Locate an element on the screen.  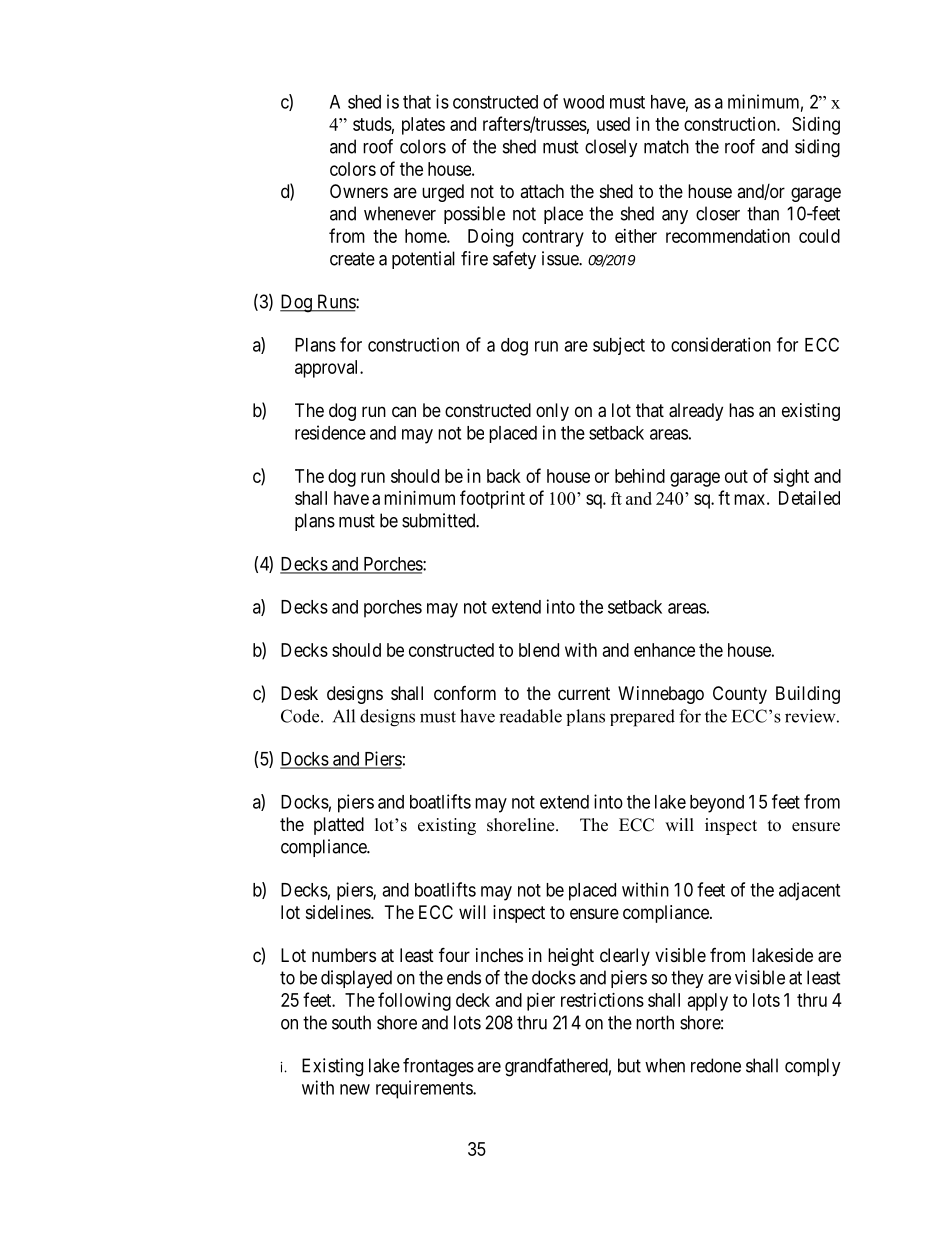
wood is located at coordinates (583, 102).
